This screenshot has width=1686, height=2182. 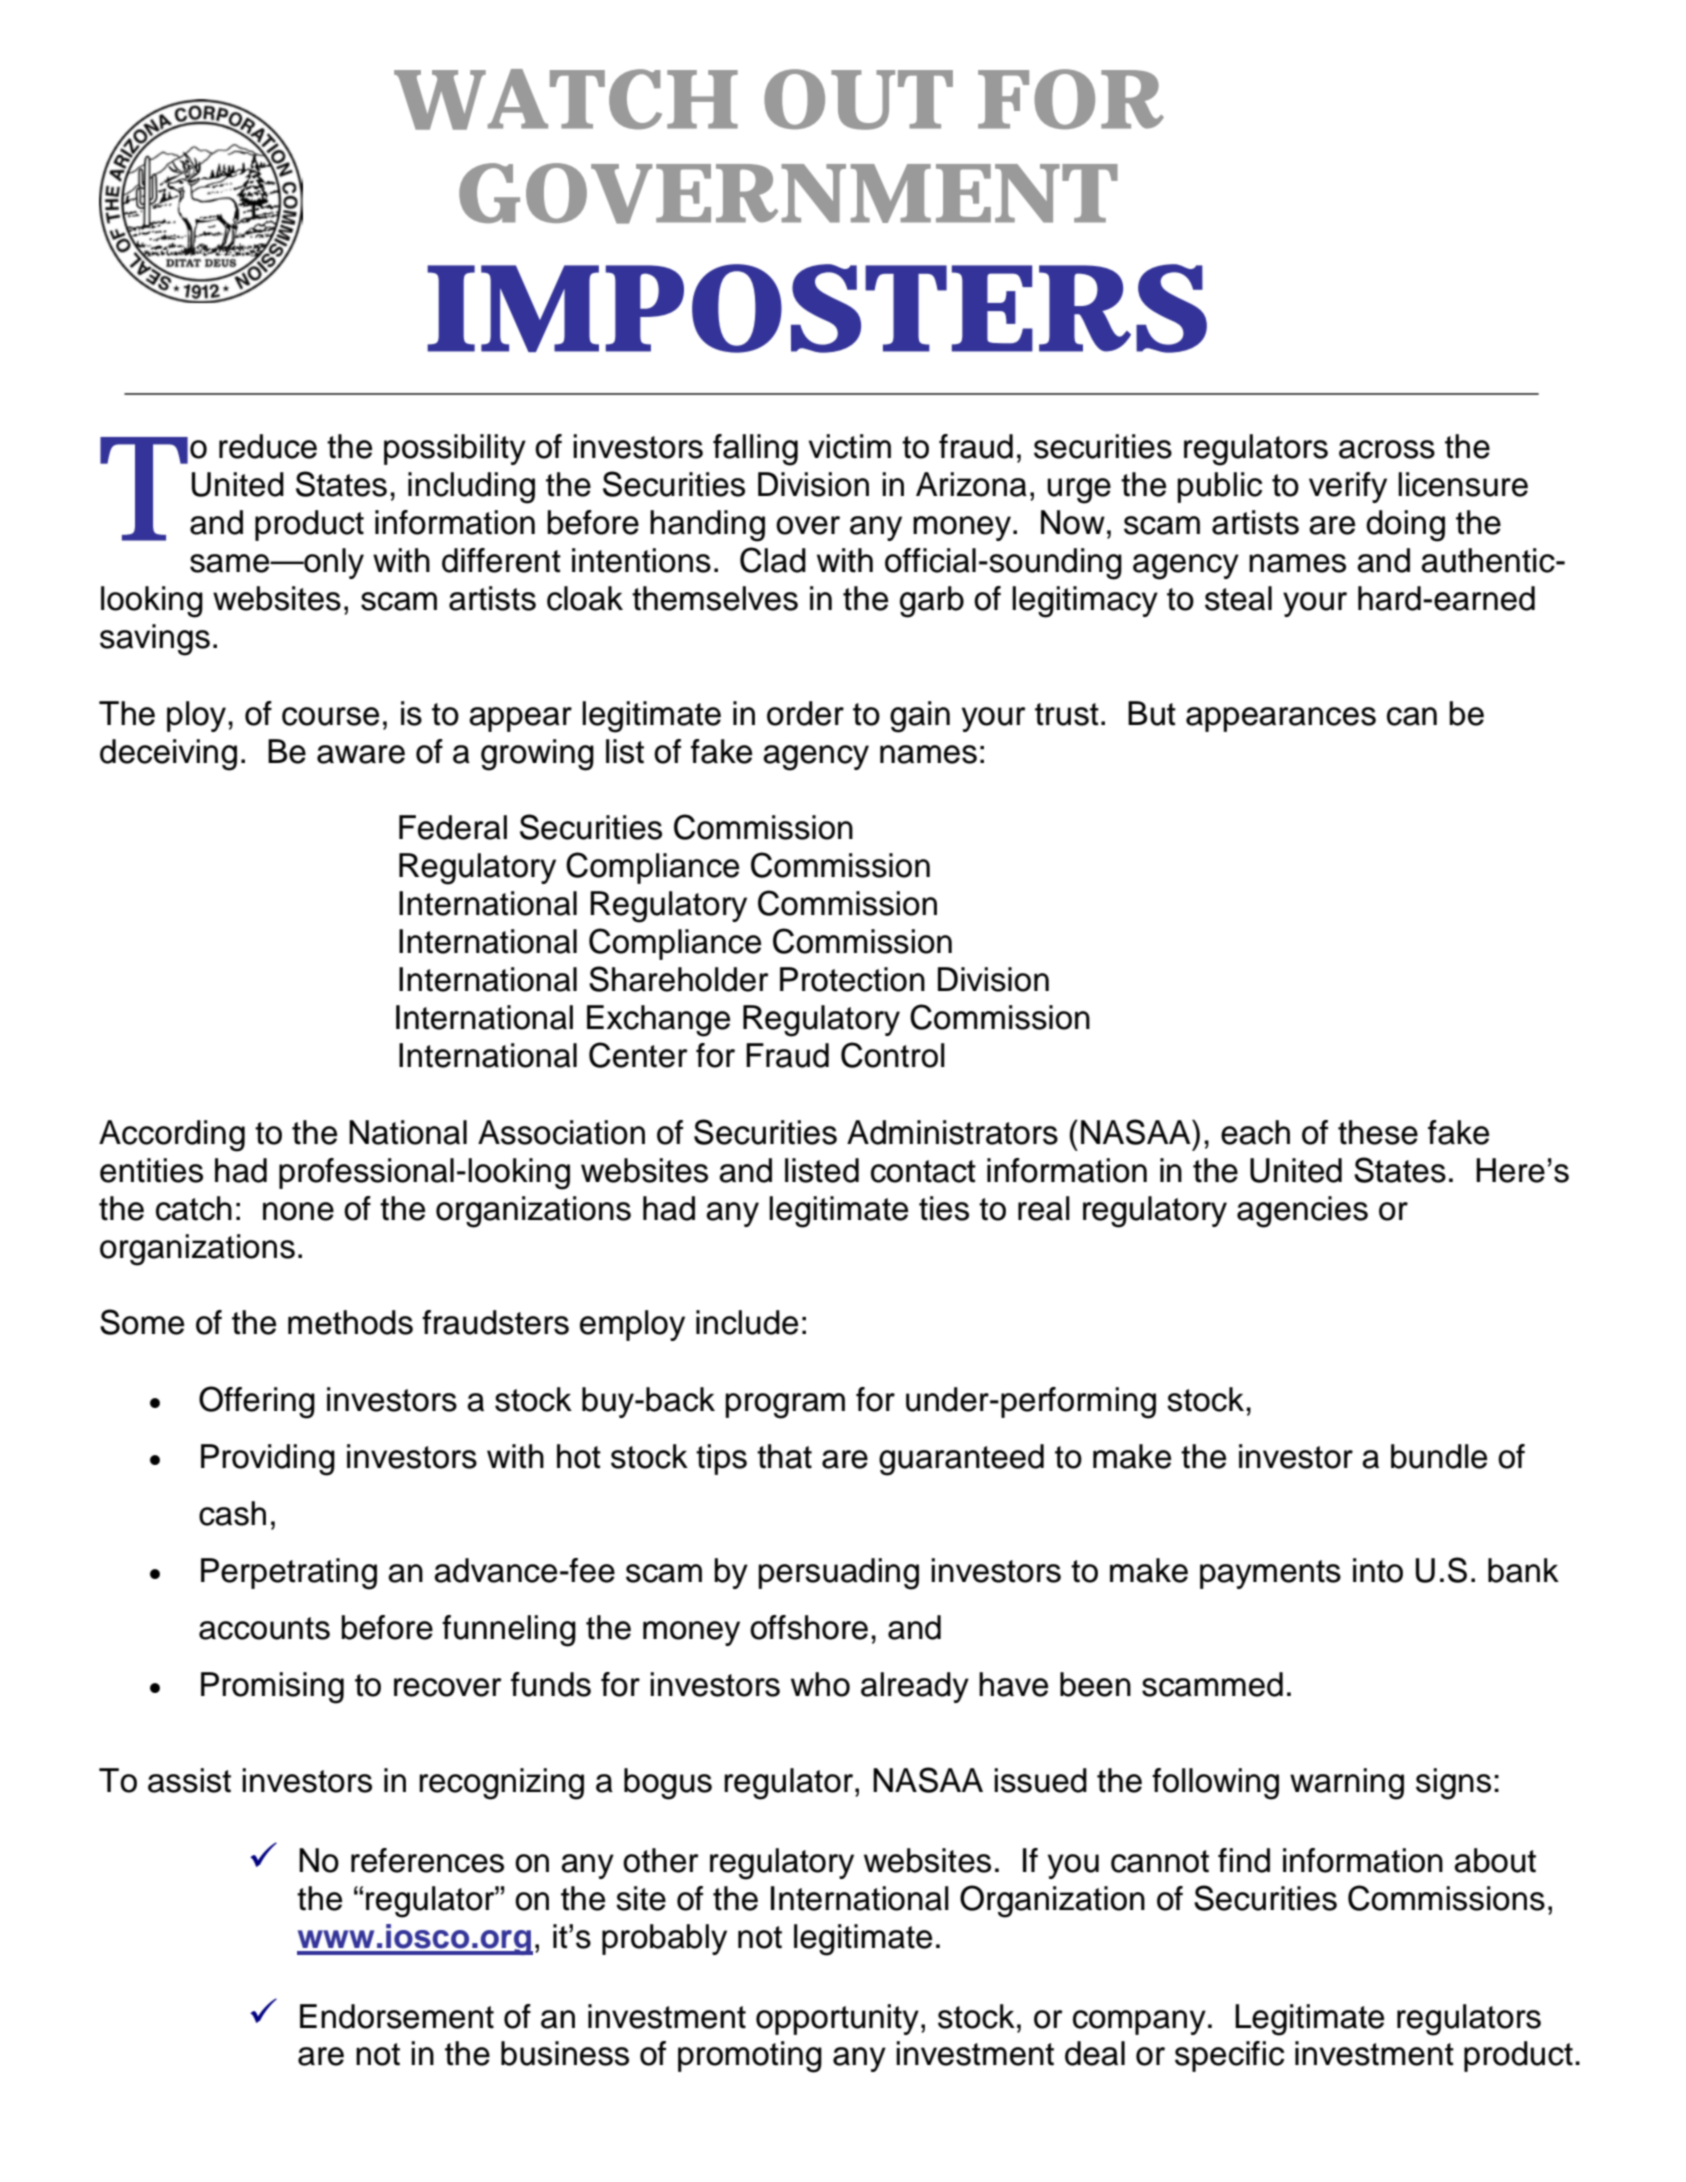 What do you see at coordinates (1302, 1212) in the screenshot?
I see `agencies` at bounding box center [1302, 1212].
